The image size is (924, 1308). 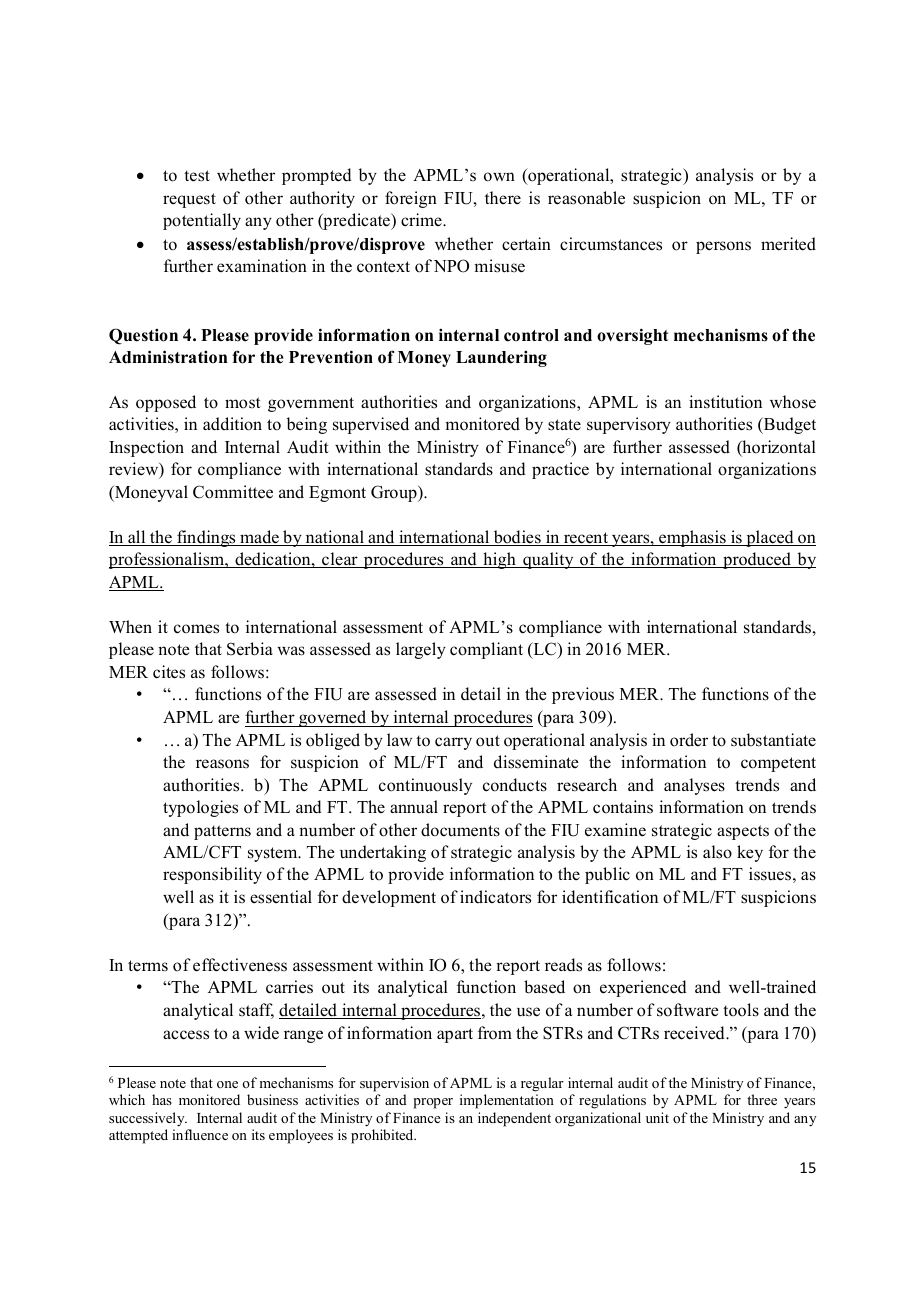 What do you see at coordinates (200, 1134) in the screenshot?
I see `influence` at bounding box center [200, 1134].
